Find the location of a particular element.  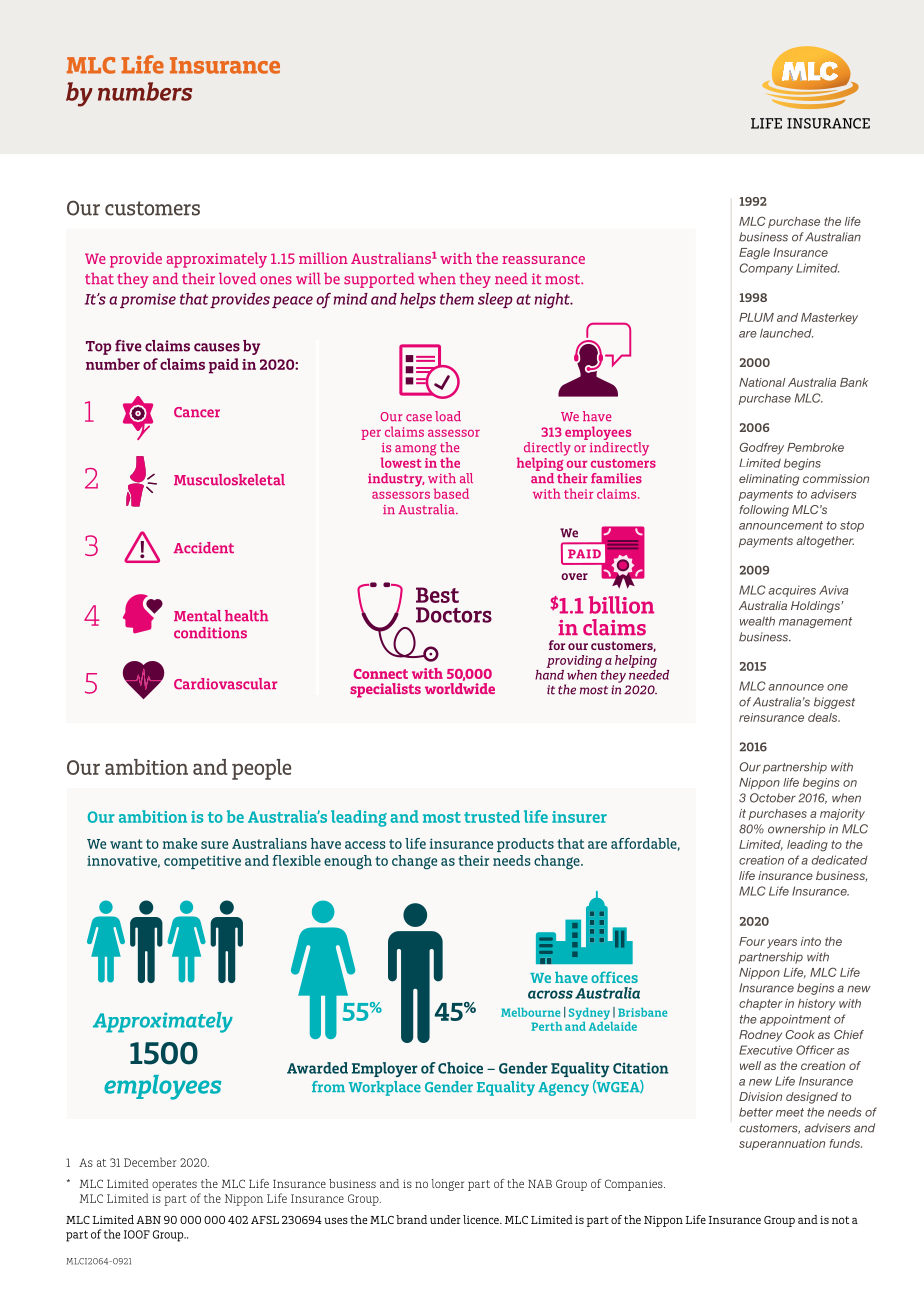

longer is located at coordinates (448, 1185).
